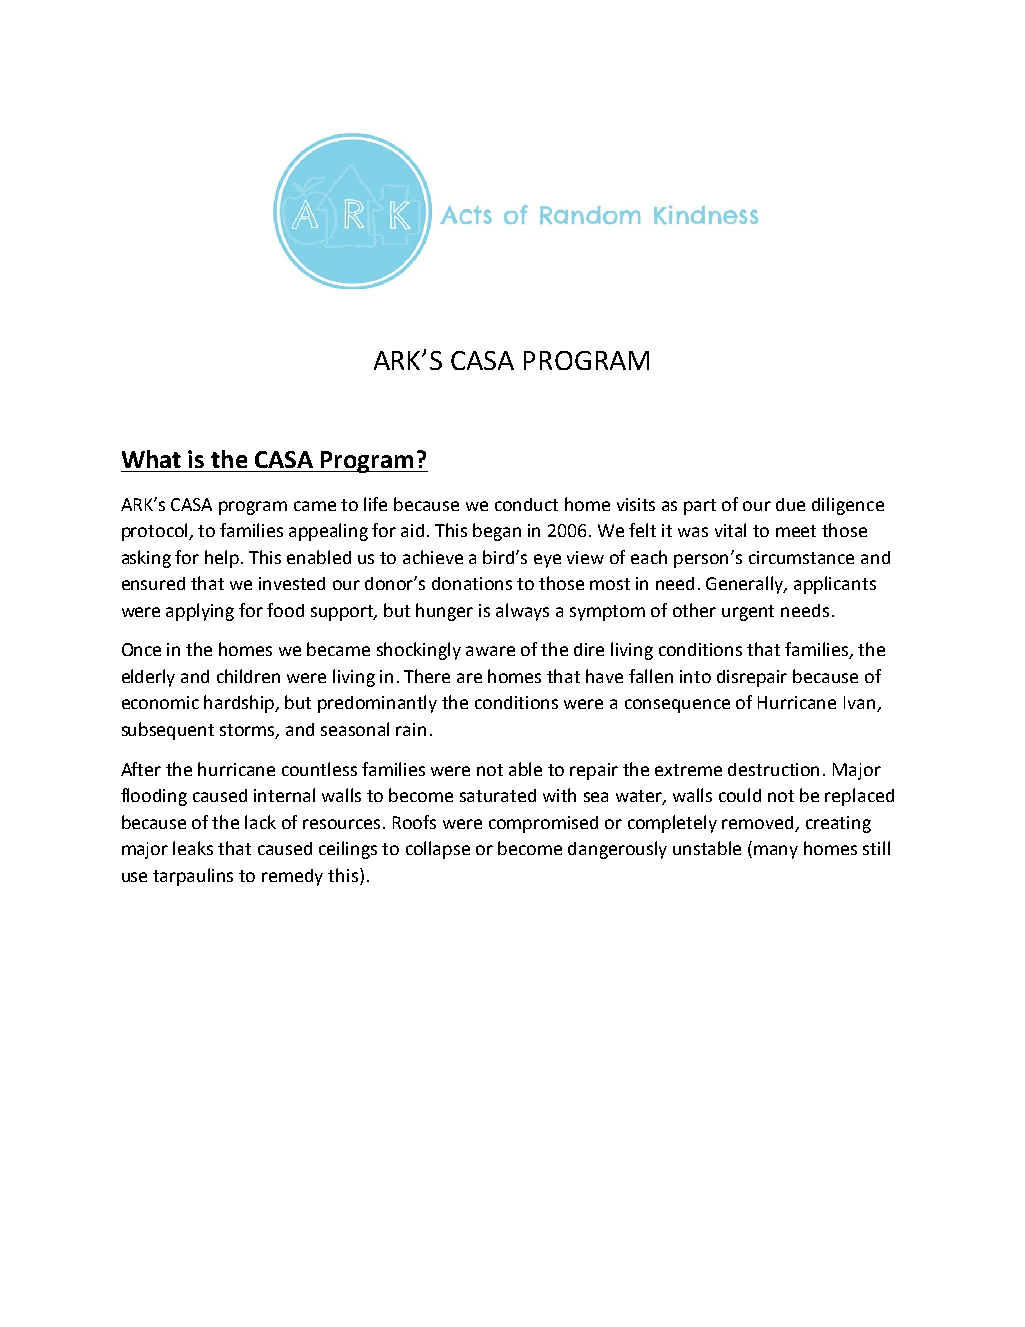 This screenshot has height=1327, width=1025. What do you see at coordinates (411, 729) in the screenshot?
I see `rain` at bounding box center [411, 729].
